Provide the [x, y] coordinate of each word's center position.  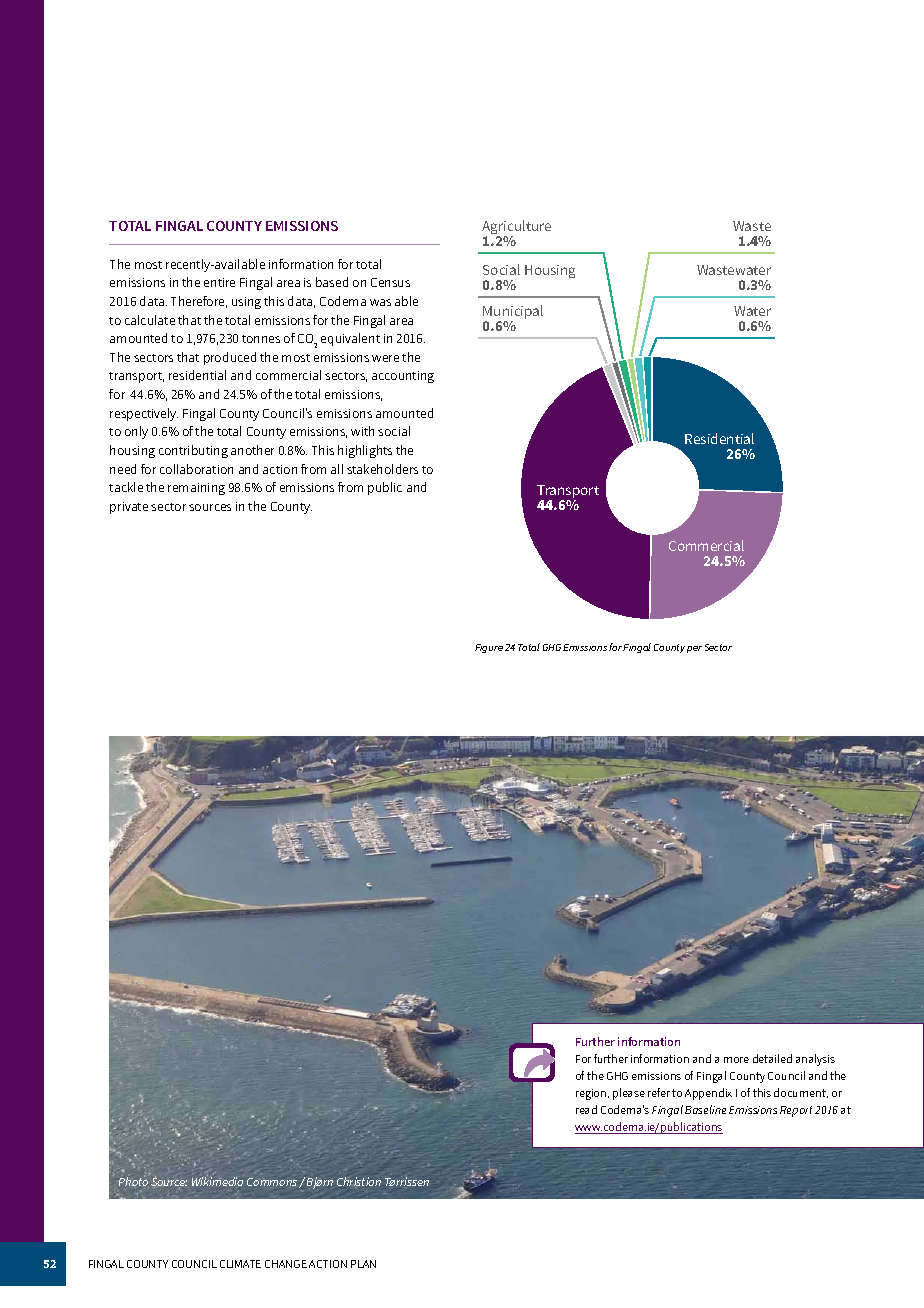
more [736, 1060]
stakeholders [382, 469]
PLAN [363, 1264]
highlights [365, 451]
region [592, 1094]
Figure [489, 648]
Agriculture [516, 228]
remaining [196, 489]
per [694, 649]
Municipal [513, 313]
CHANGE [286, 1264]
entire [219, 282]
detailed [772, 1058]
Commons [273, 1183]
